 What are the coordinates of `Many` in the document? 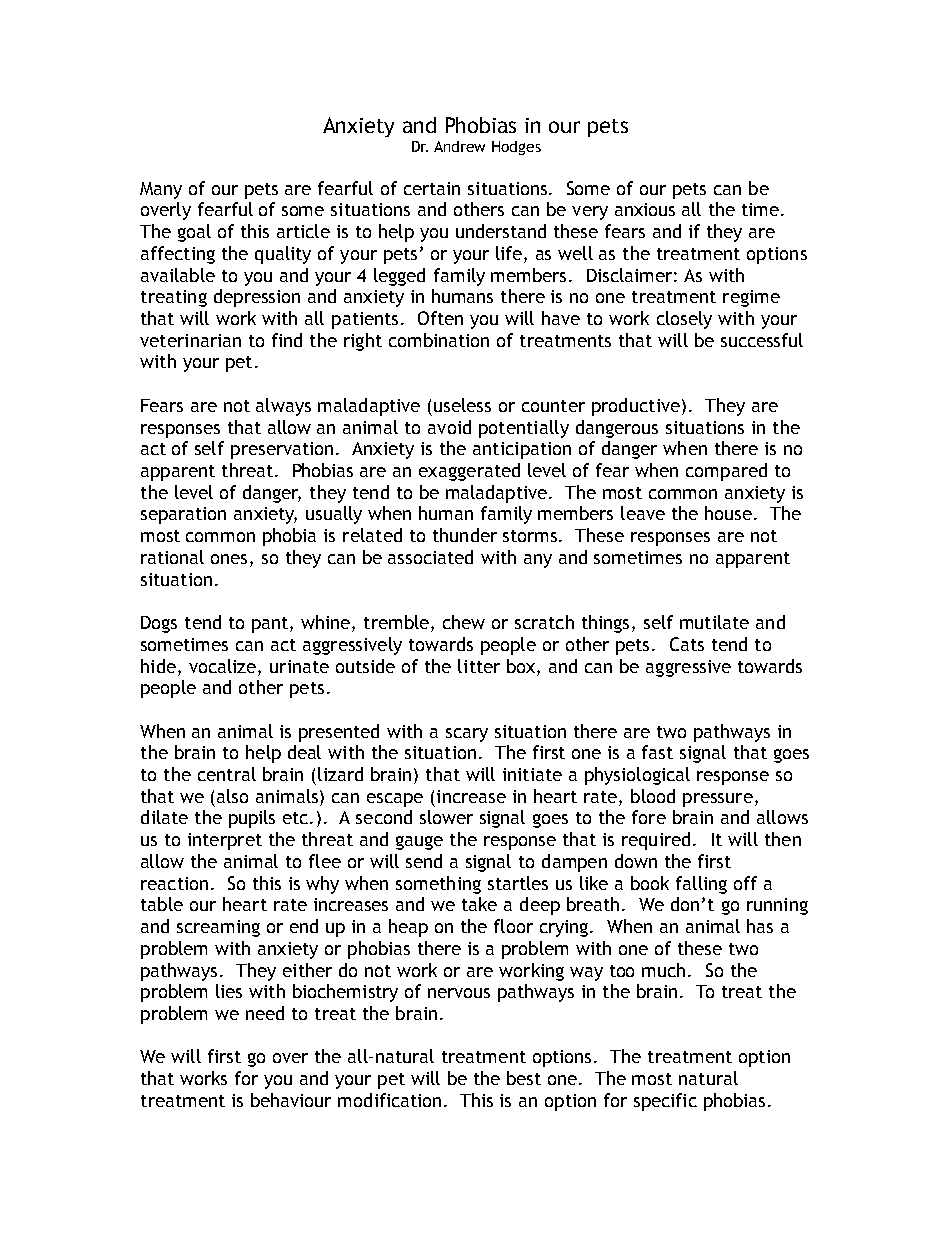 It's located at (161, 190).
